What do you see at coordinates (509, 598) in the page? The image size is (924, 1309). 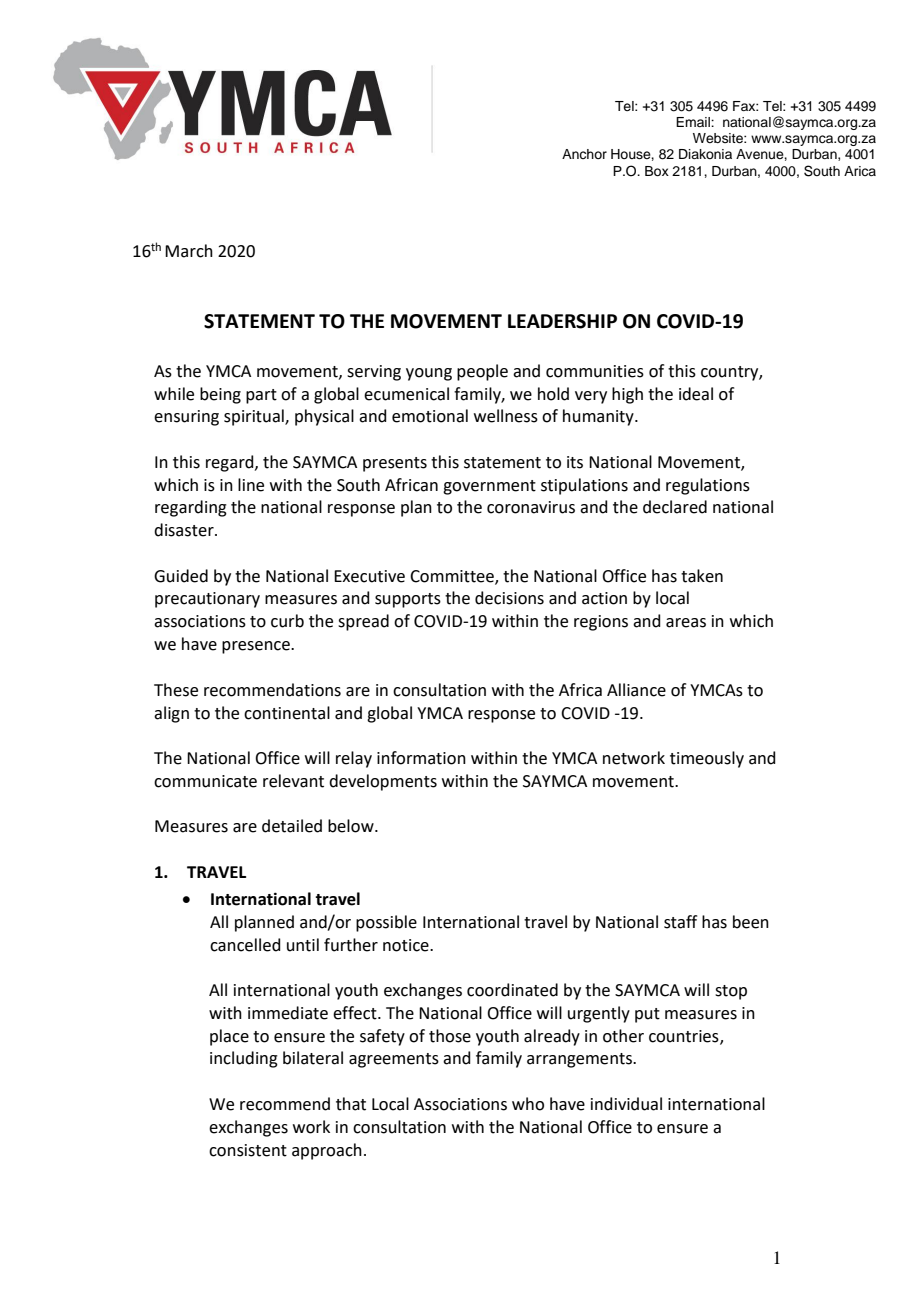 I see `decisions` at bounding box center [509, 598].
